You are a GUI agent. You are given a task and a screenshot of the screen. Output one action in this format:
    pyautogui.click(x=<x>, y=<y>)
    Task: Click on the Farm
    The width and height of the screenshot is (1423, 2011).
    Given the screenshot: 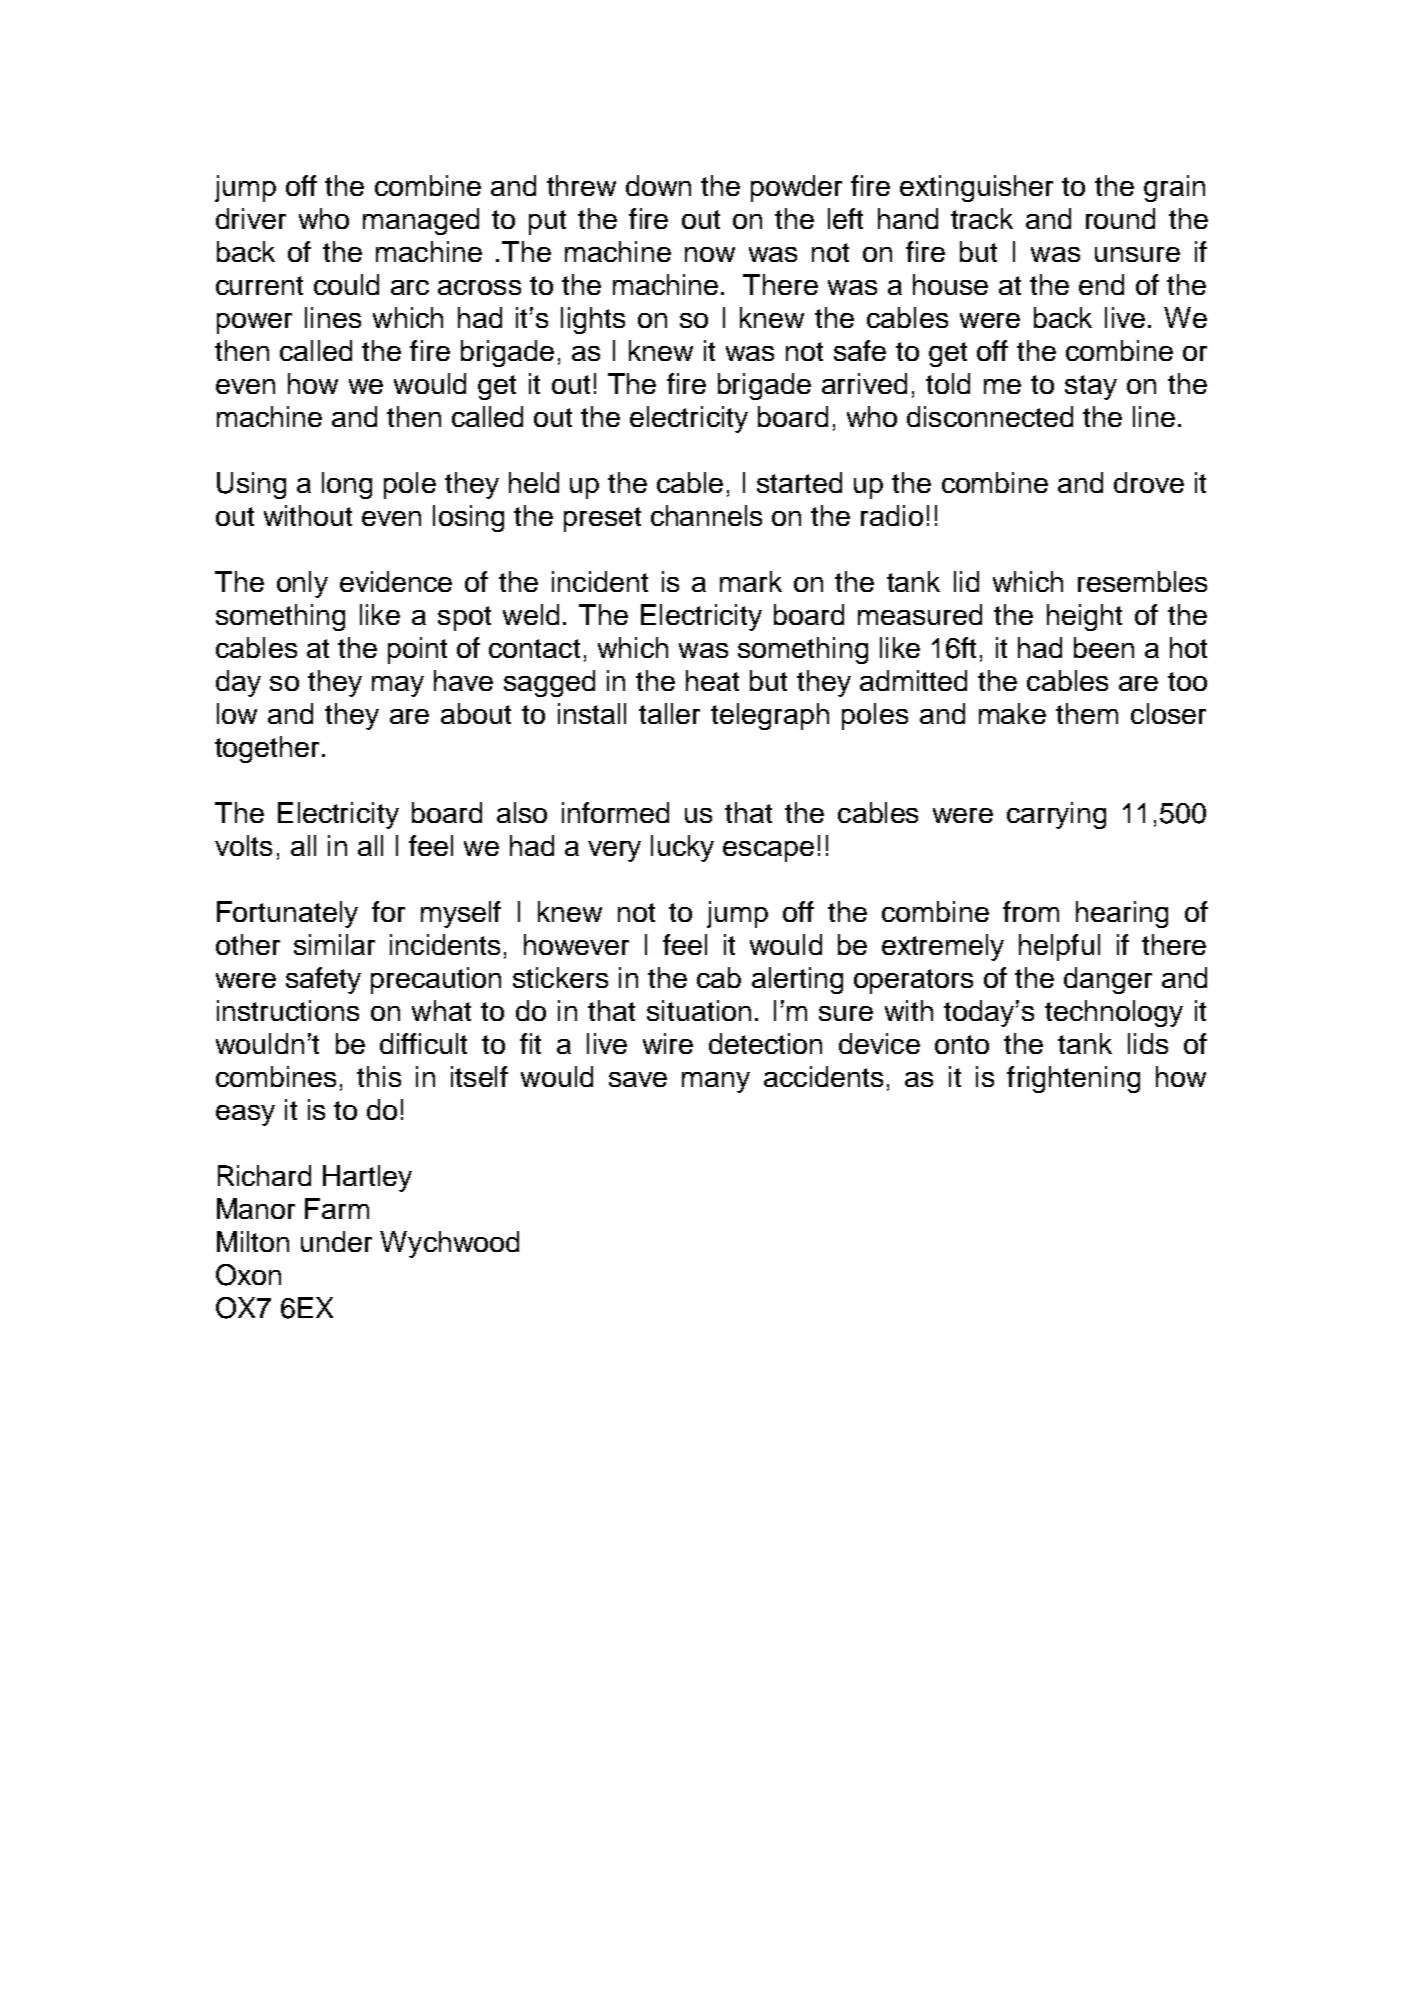 What is the action you would take?
    pyautogui.click(x=337, y=1208)
